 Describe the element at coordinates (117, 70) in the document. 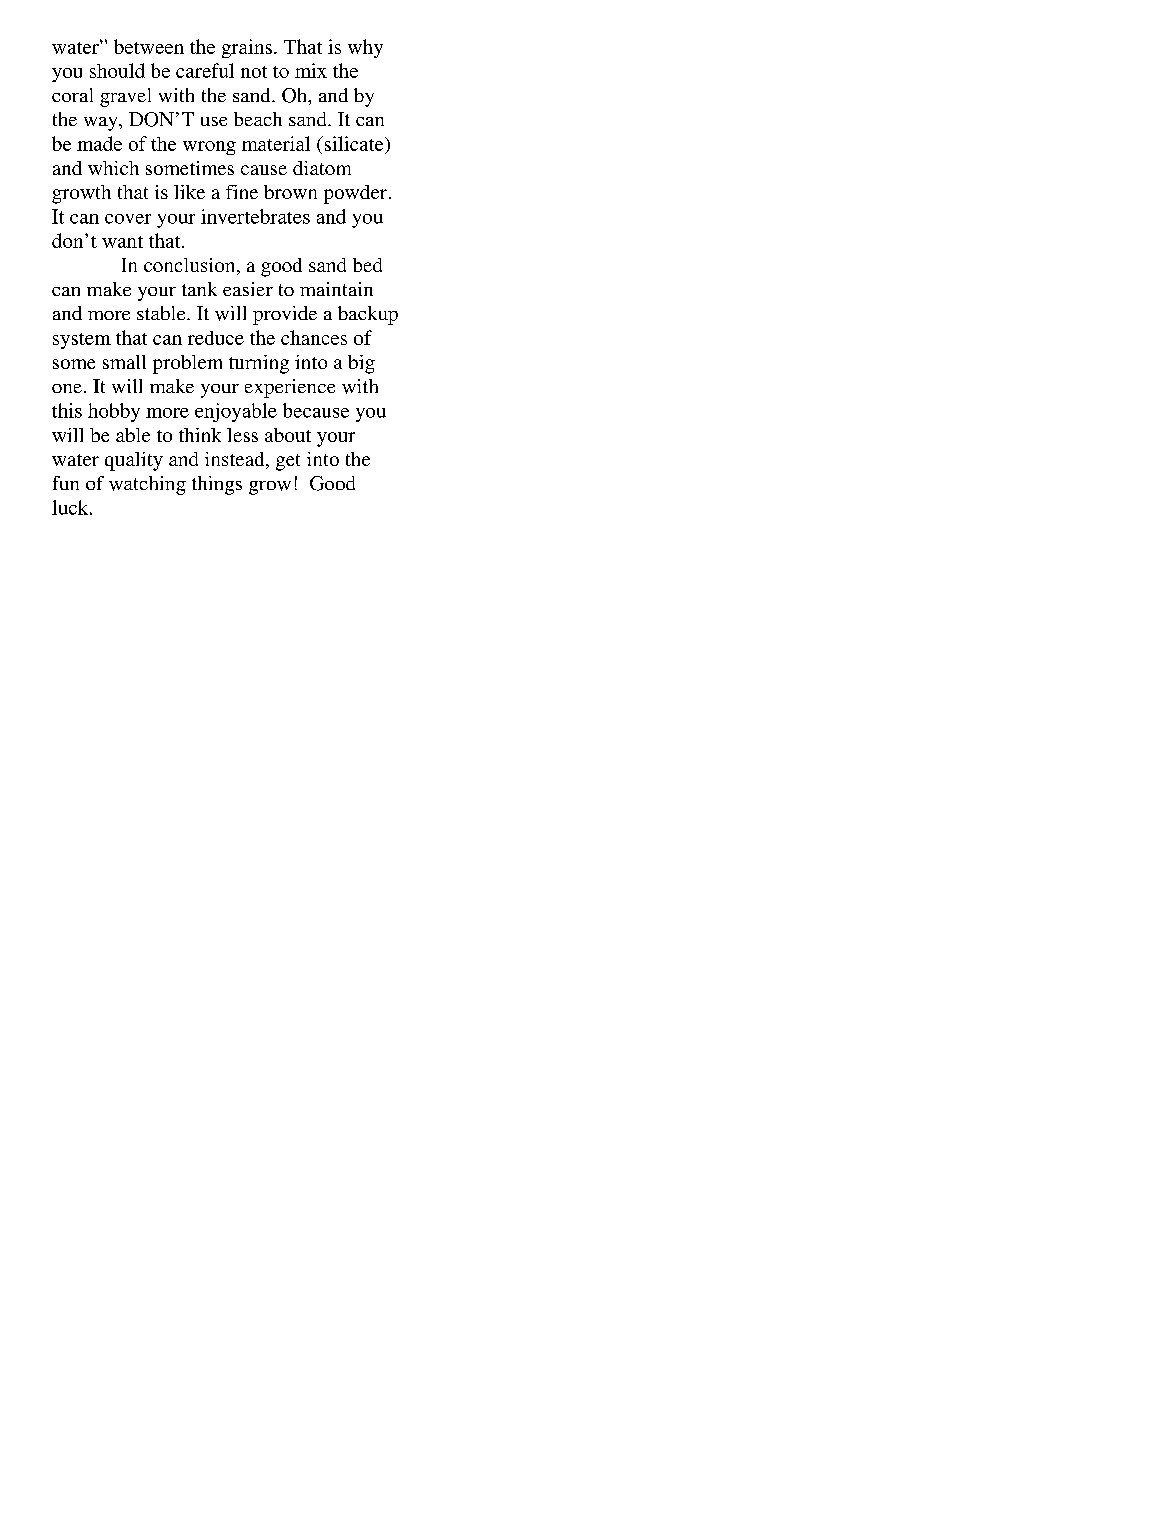

I see `should` at that location.
